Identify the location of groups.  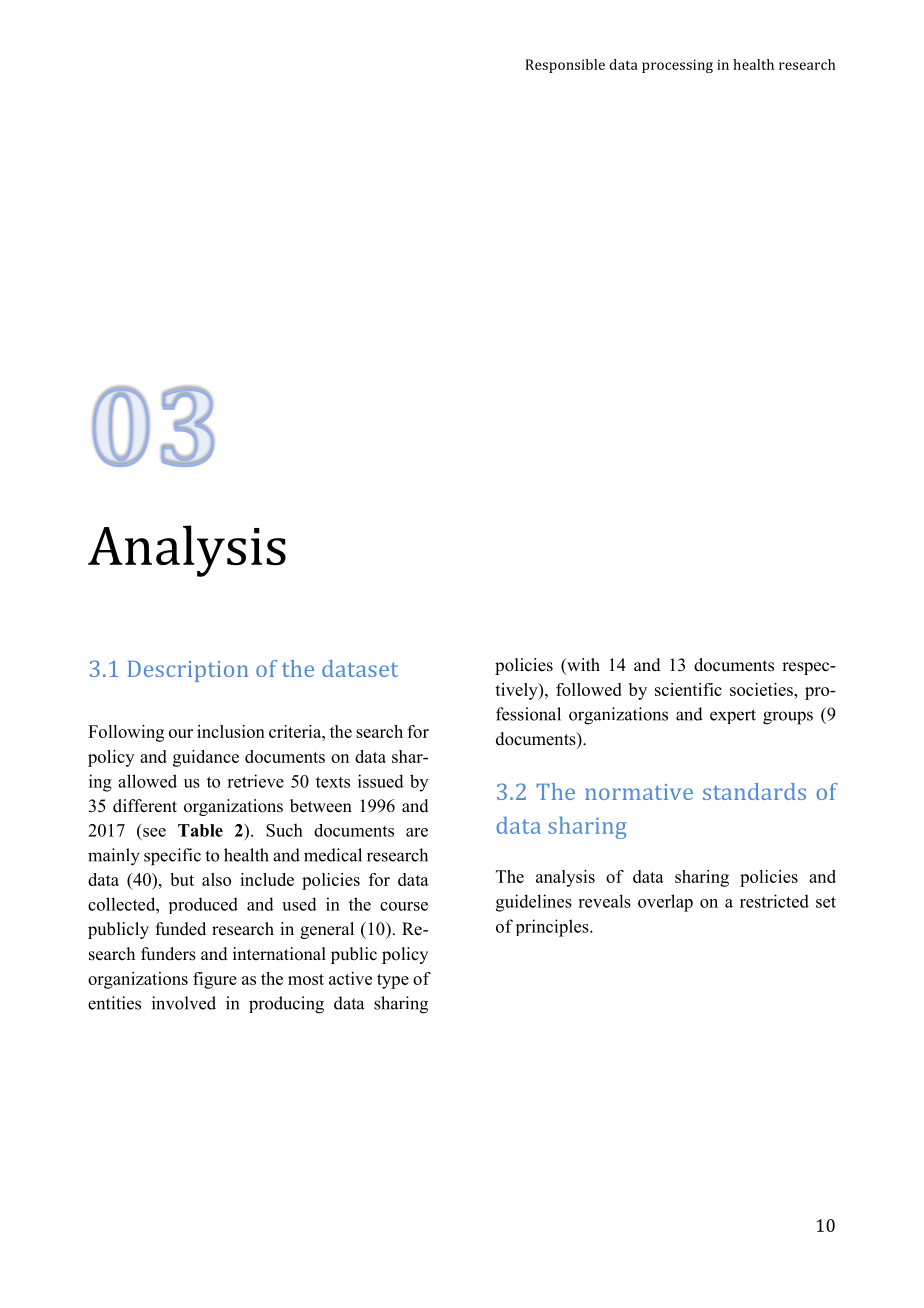
(788, 718).
